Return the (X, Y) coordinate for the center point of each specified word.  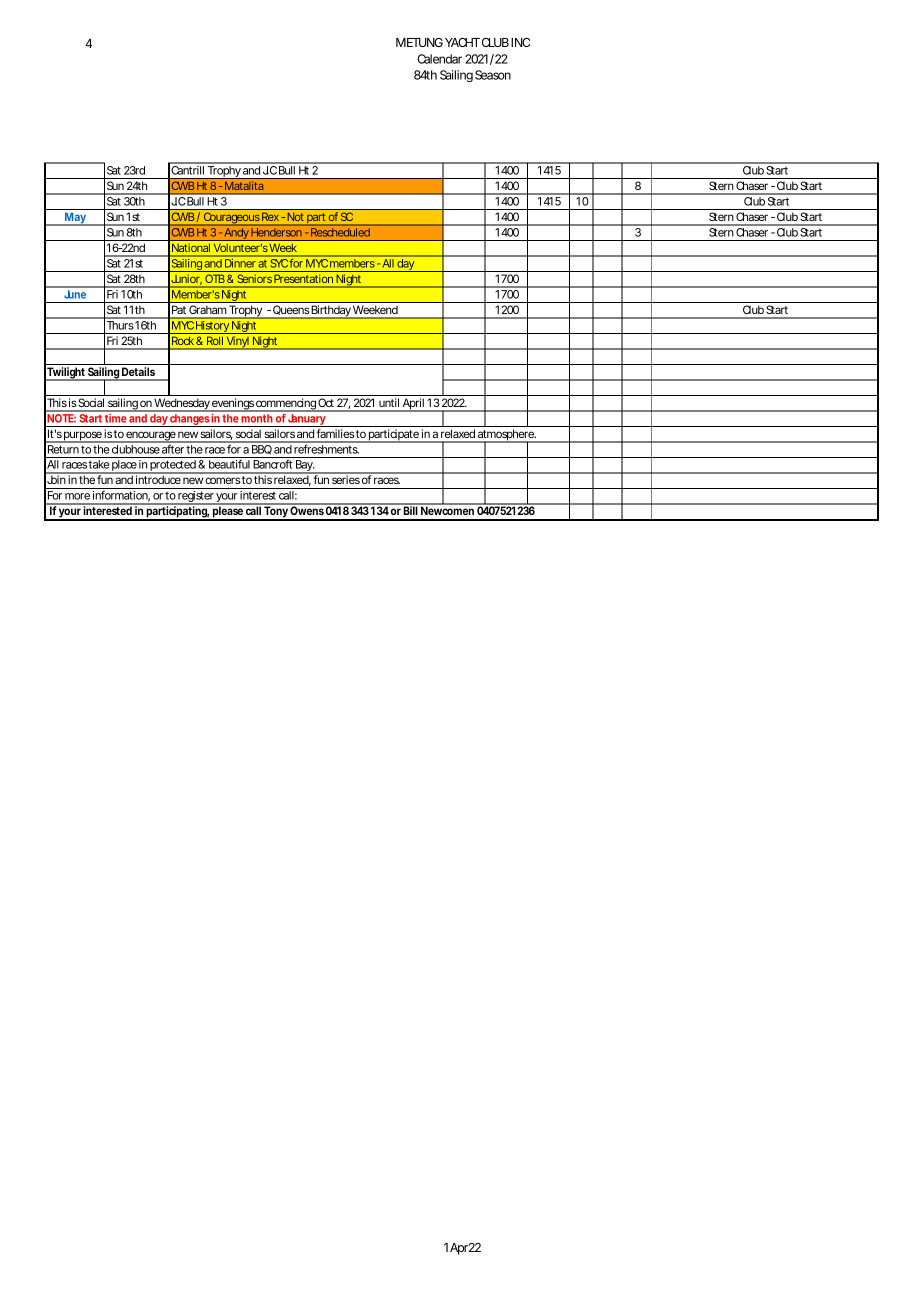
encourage (151, 437)
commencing (286, 405)
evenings (233, 405)
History (212, 327)
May (76, 219)
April (413, 405)
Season (493, 75)
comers (222, 480)
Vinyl (237, 343)
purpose (83, 437)
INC (520, 42)
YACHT (462, 42)
